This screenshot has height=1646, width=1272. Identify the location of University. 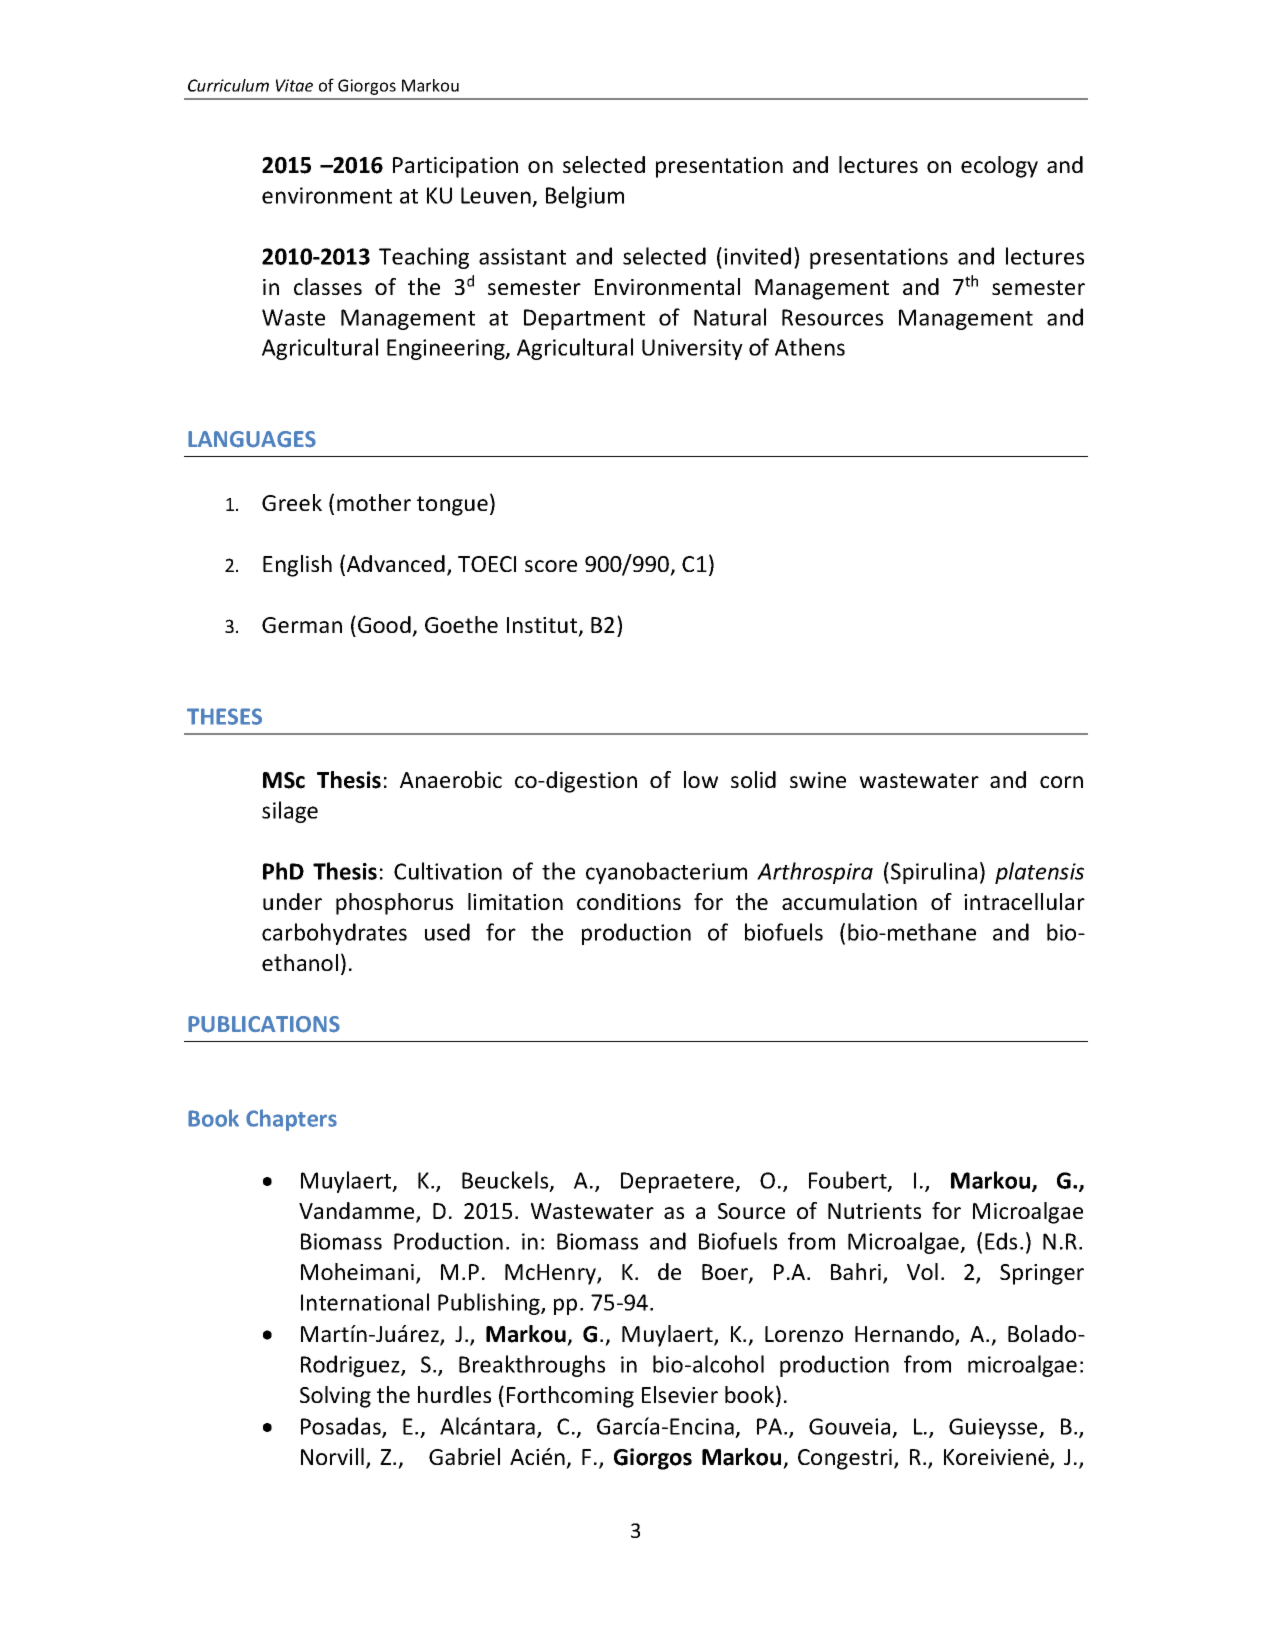
(692, 349).
